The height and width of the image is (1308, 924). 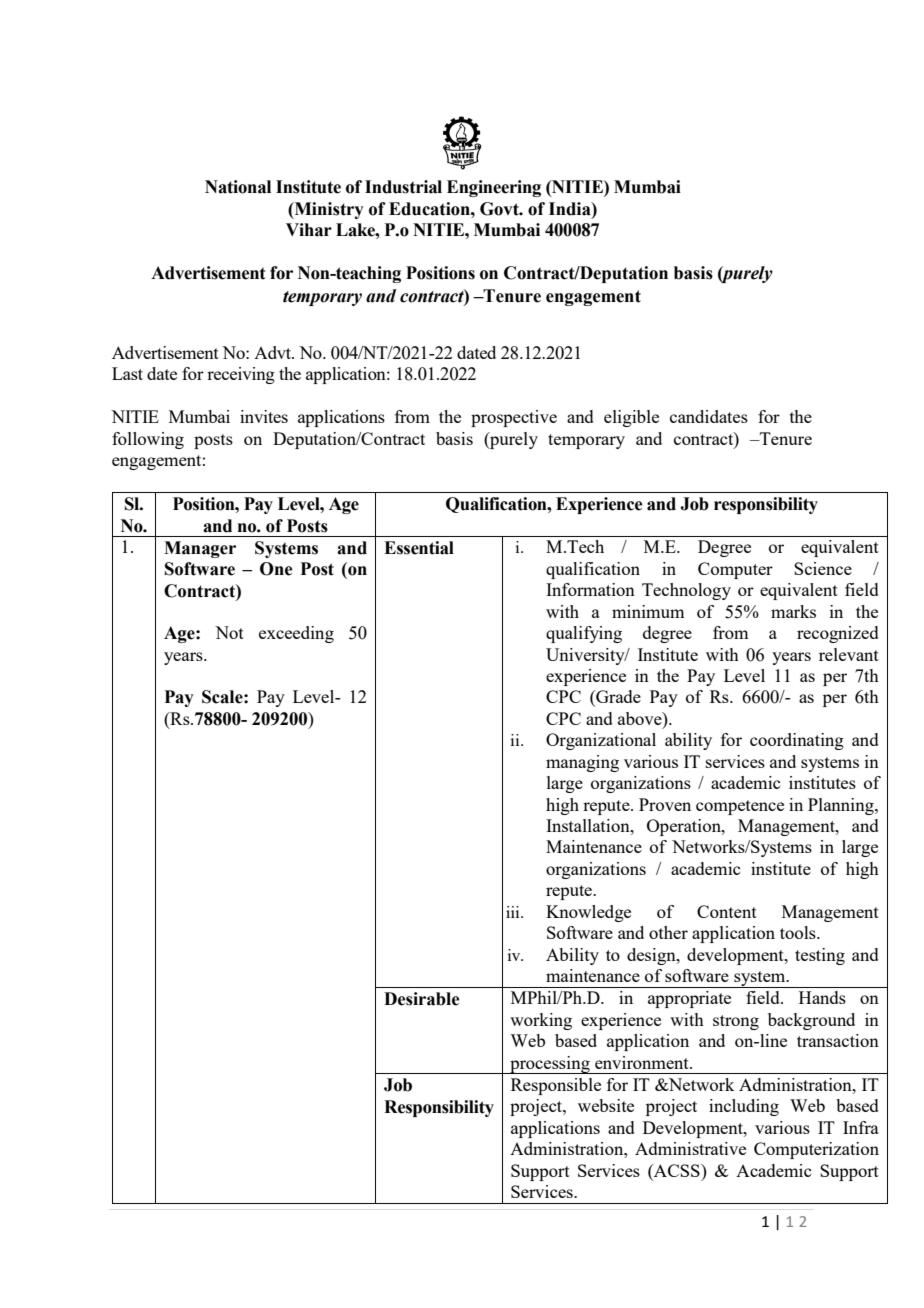 I want to click on India, so click(x=571, y=209).
